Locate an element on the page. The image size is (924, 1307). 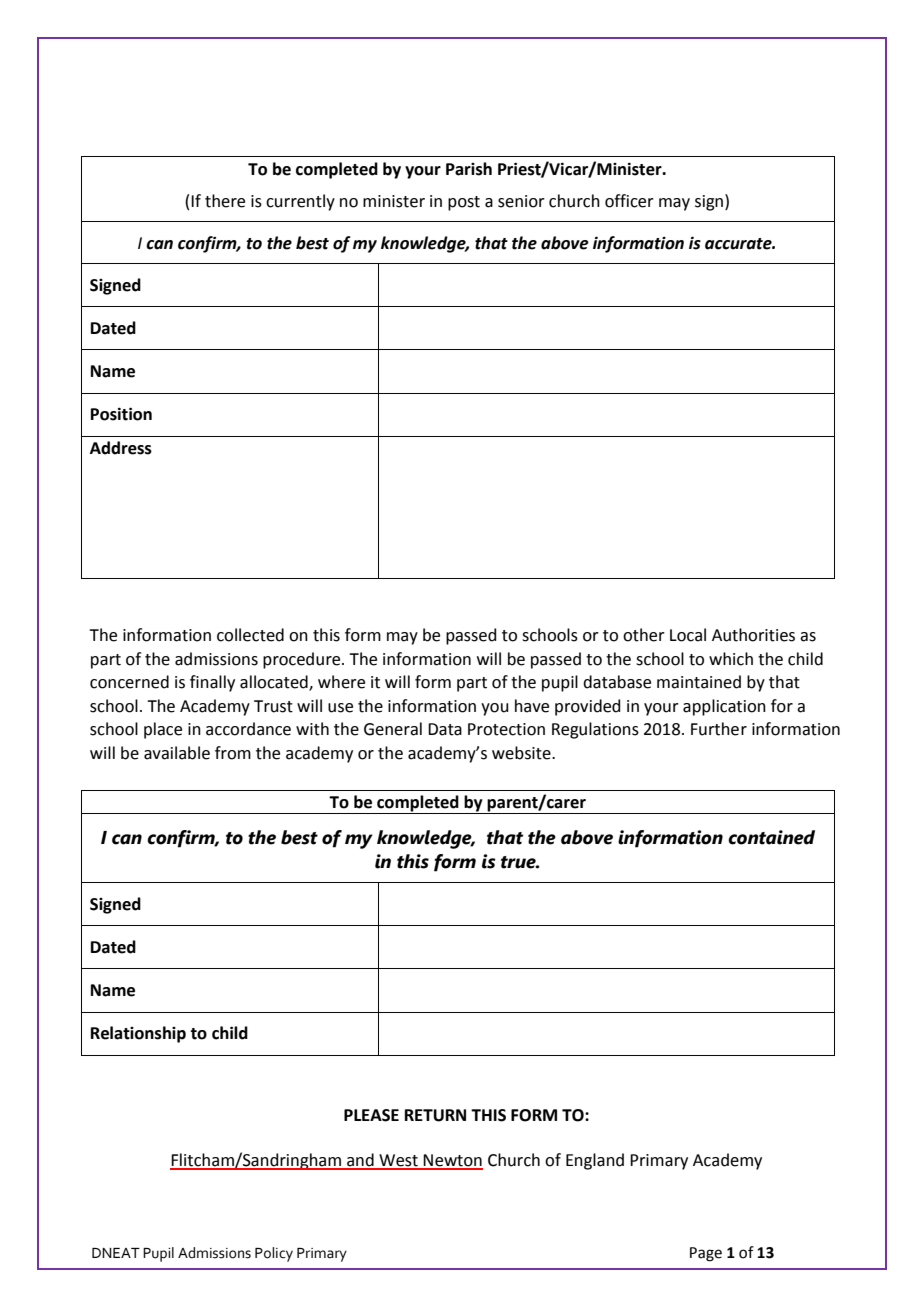
where is located at coordinates (341, 682).
